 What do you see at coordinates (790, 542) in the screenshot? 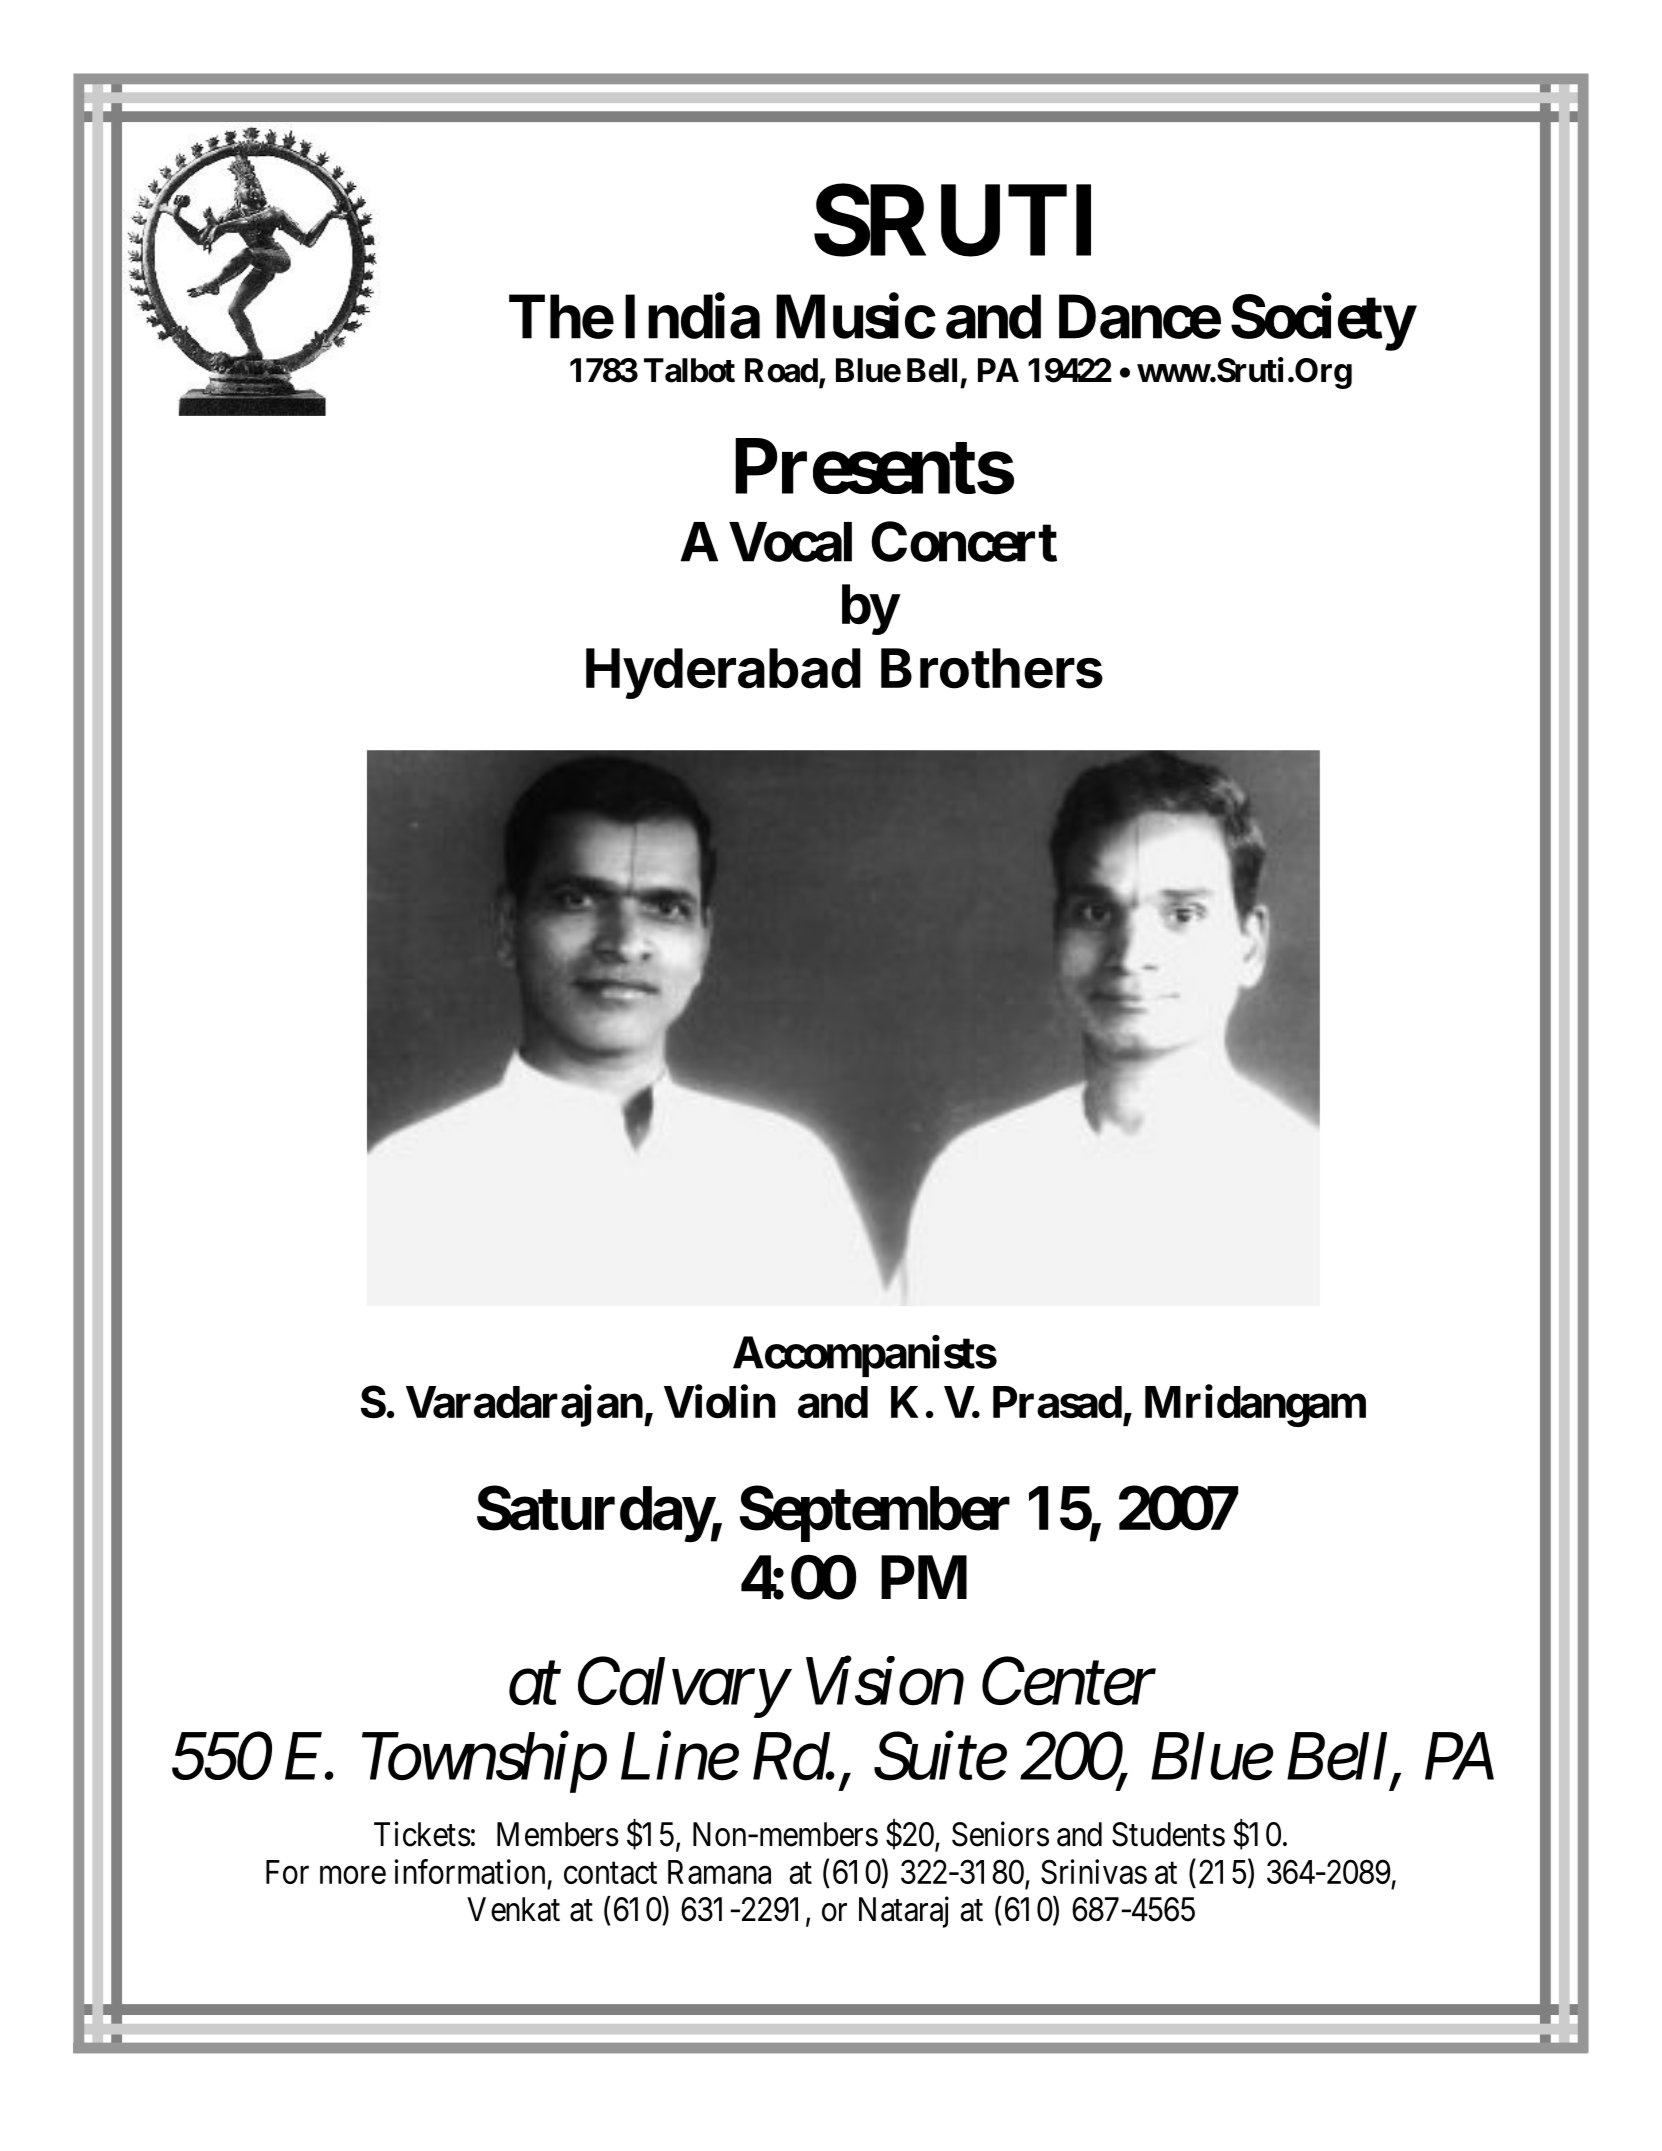
I see `Vocal` at bounding box center [790, 542].
